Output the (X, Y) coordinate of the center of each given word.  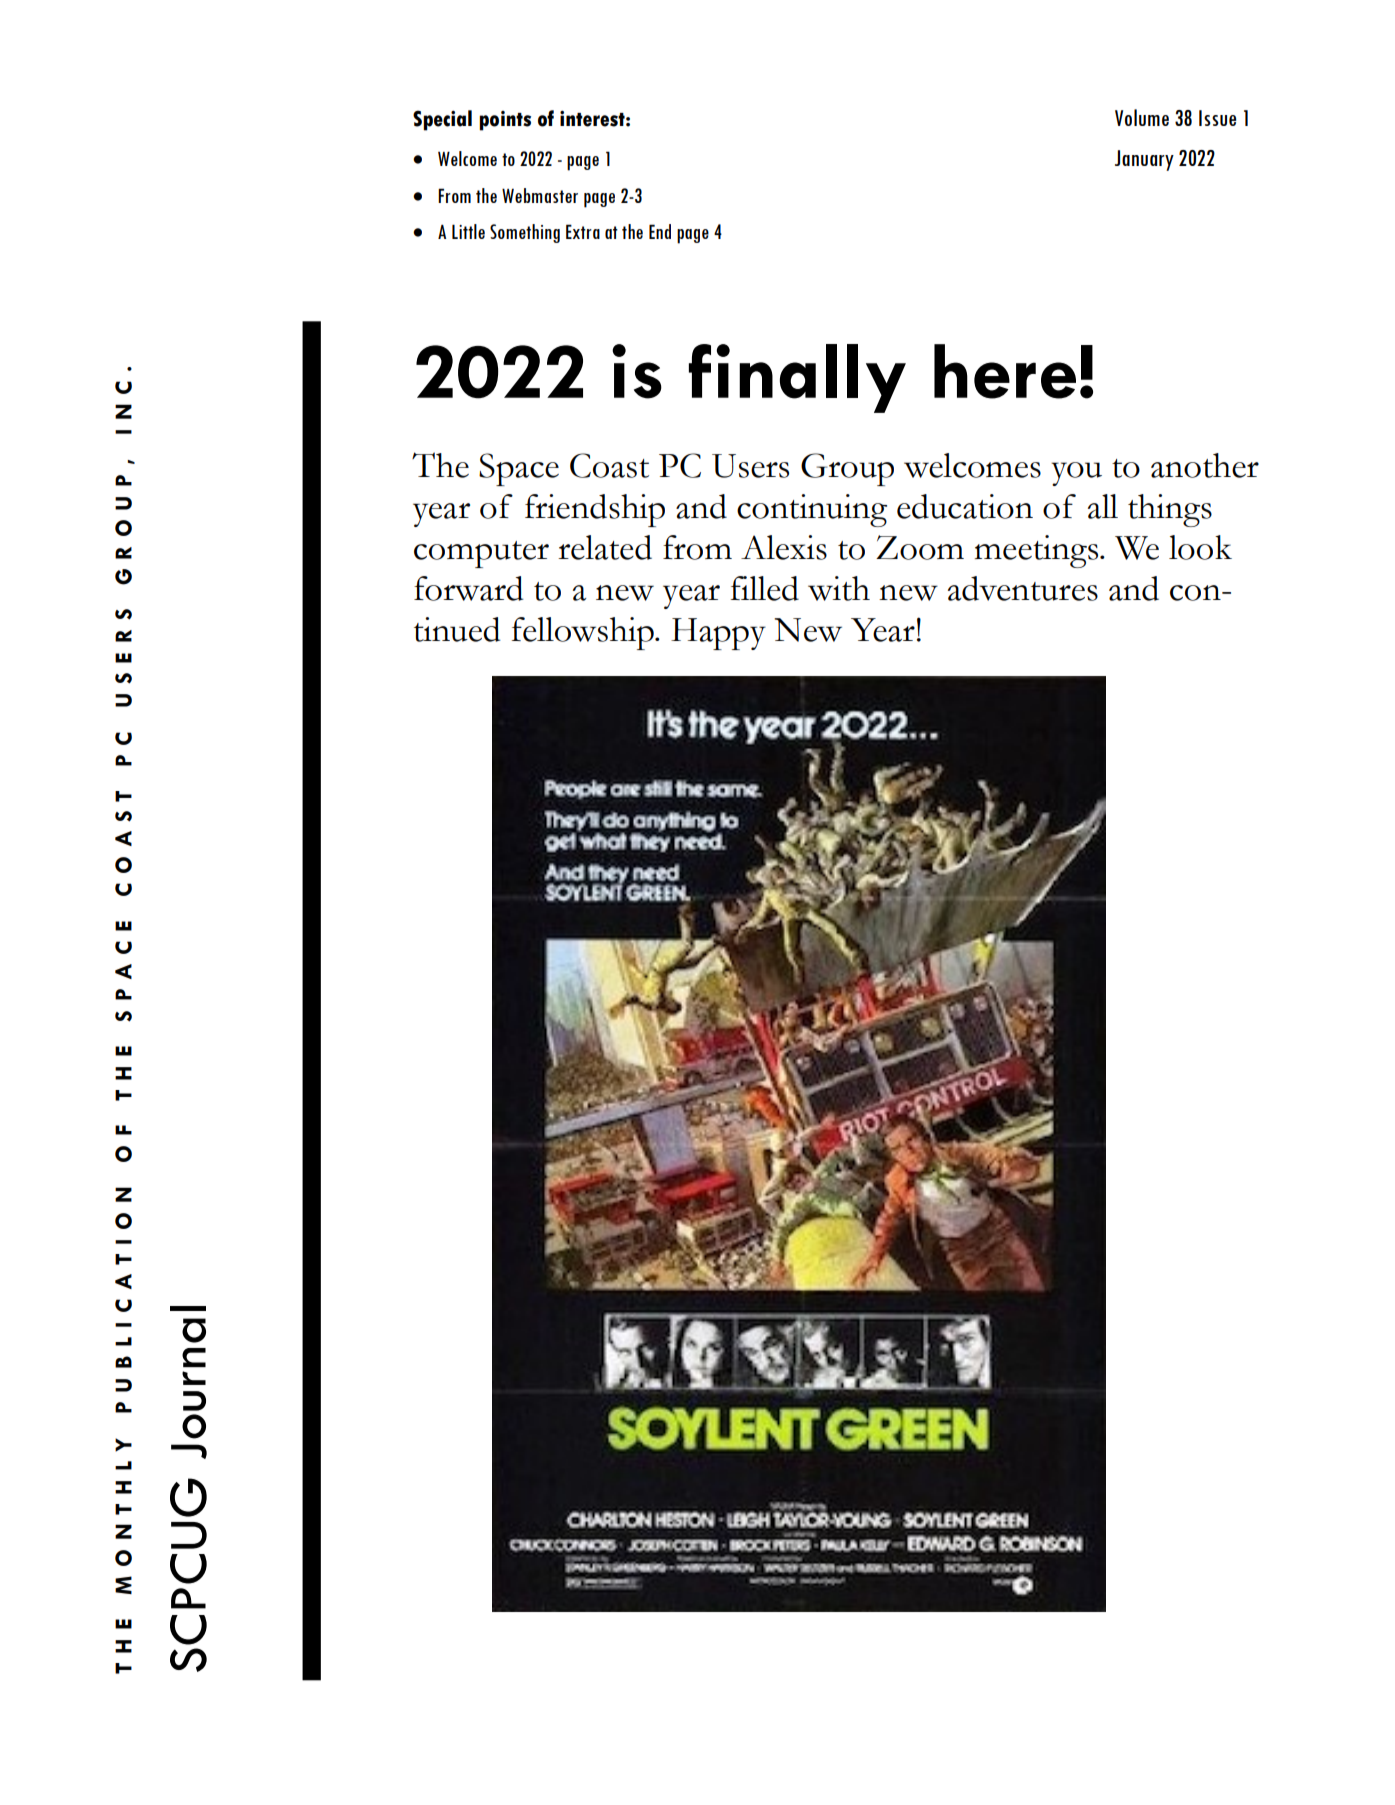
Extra (583, 231)
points (505, 121)
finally (797, 378)
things (1170, 510)
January (1144, 160)
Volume (1142, 117)
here (1005, 371)
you (1076, 474)
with (839, 588)
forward (469, 588)
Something (525, 233)
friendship (595, 510)
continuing (812, 510)
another (1205, 465)
